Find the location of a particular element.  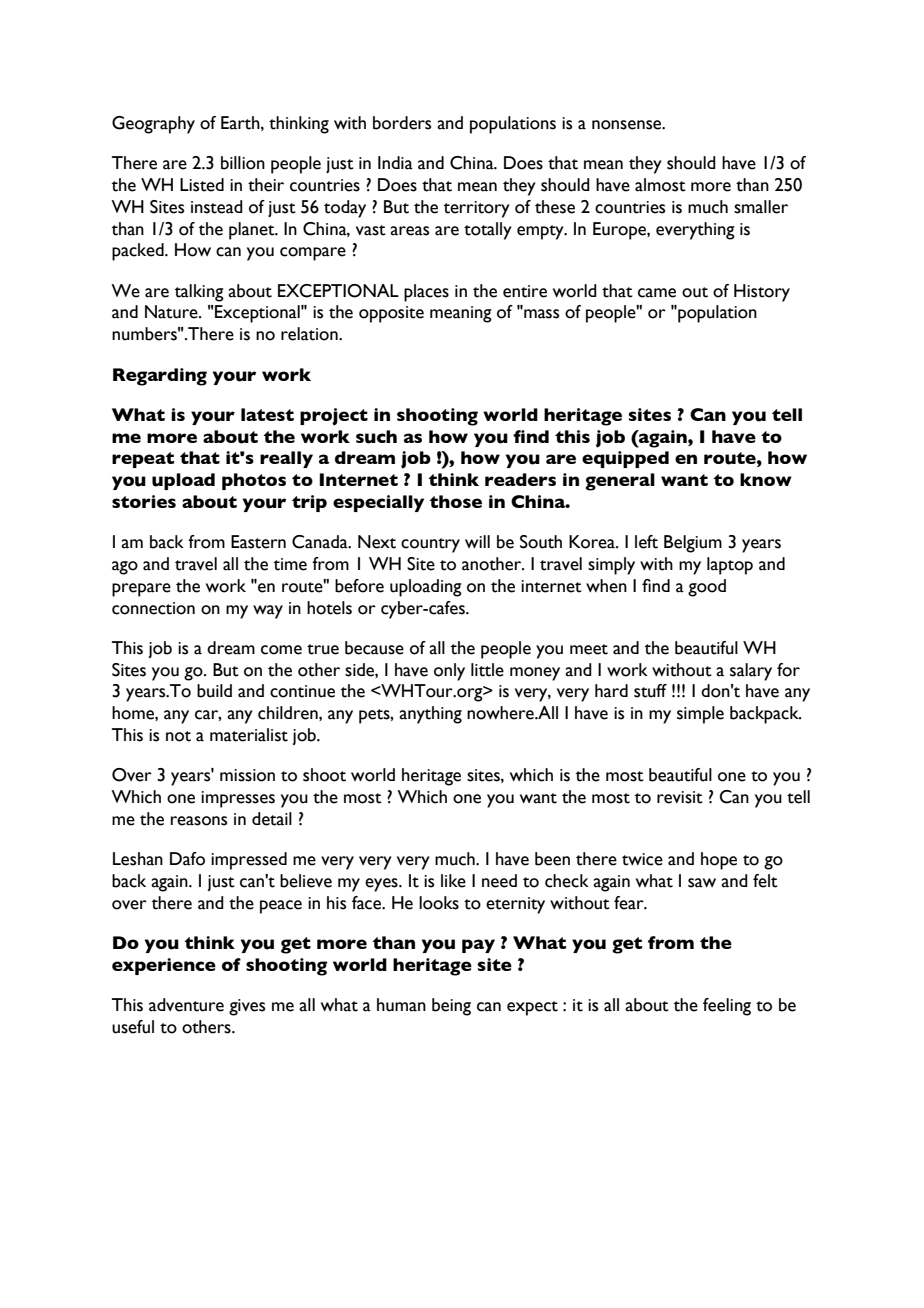

good is located at coordinates (707, 588).
